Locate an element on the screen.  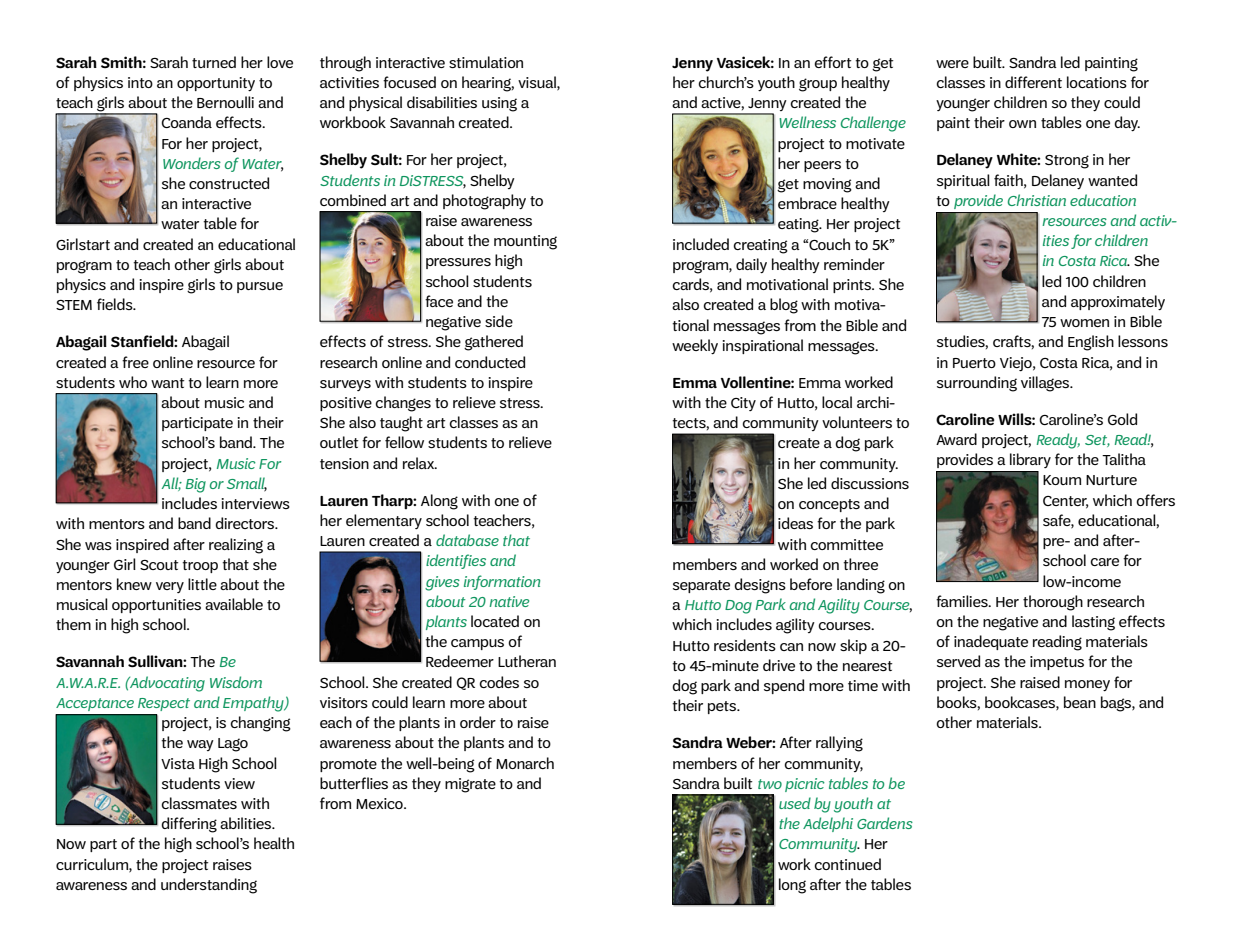
separate is located at coordinates (701, 586).
